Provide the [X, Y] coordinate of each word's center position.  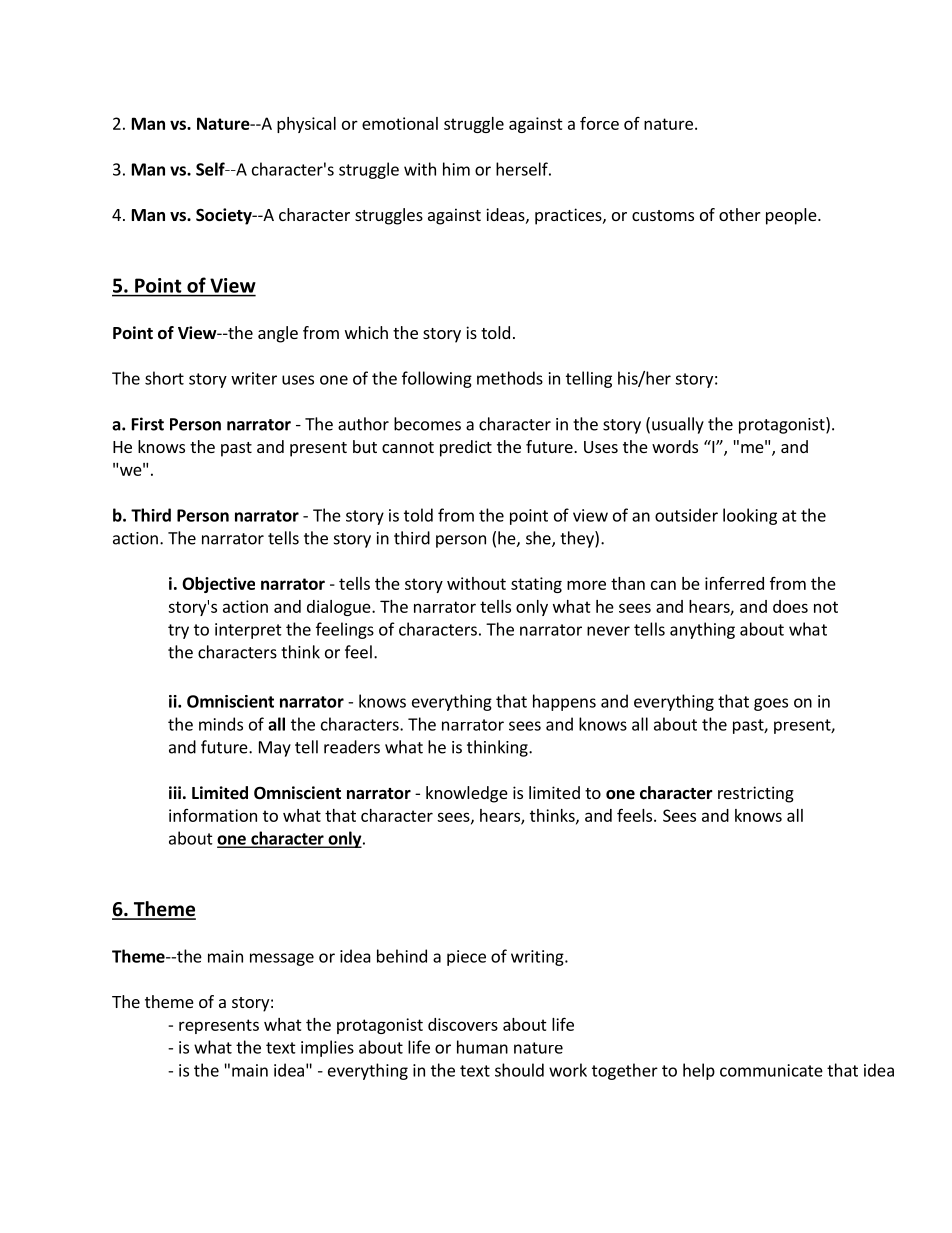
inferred [734, 583]
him [456, 169]
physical [306, 125]
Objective [218, 585]
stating [536, 585]
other [740, 214]
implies [327, 1048]
